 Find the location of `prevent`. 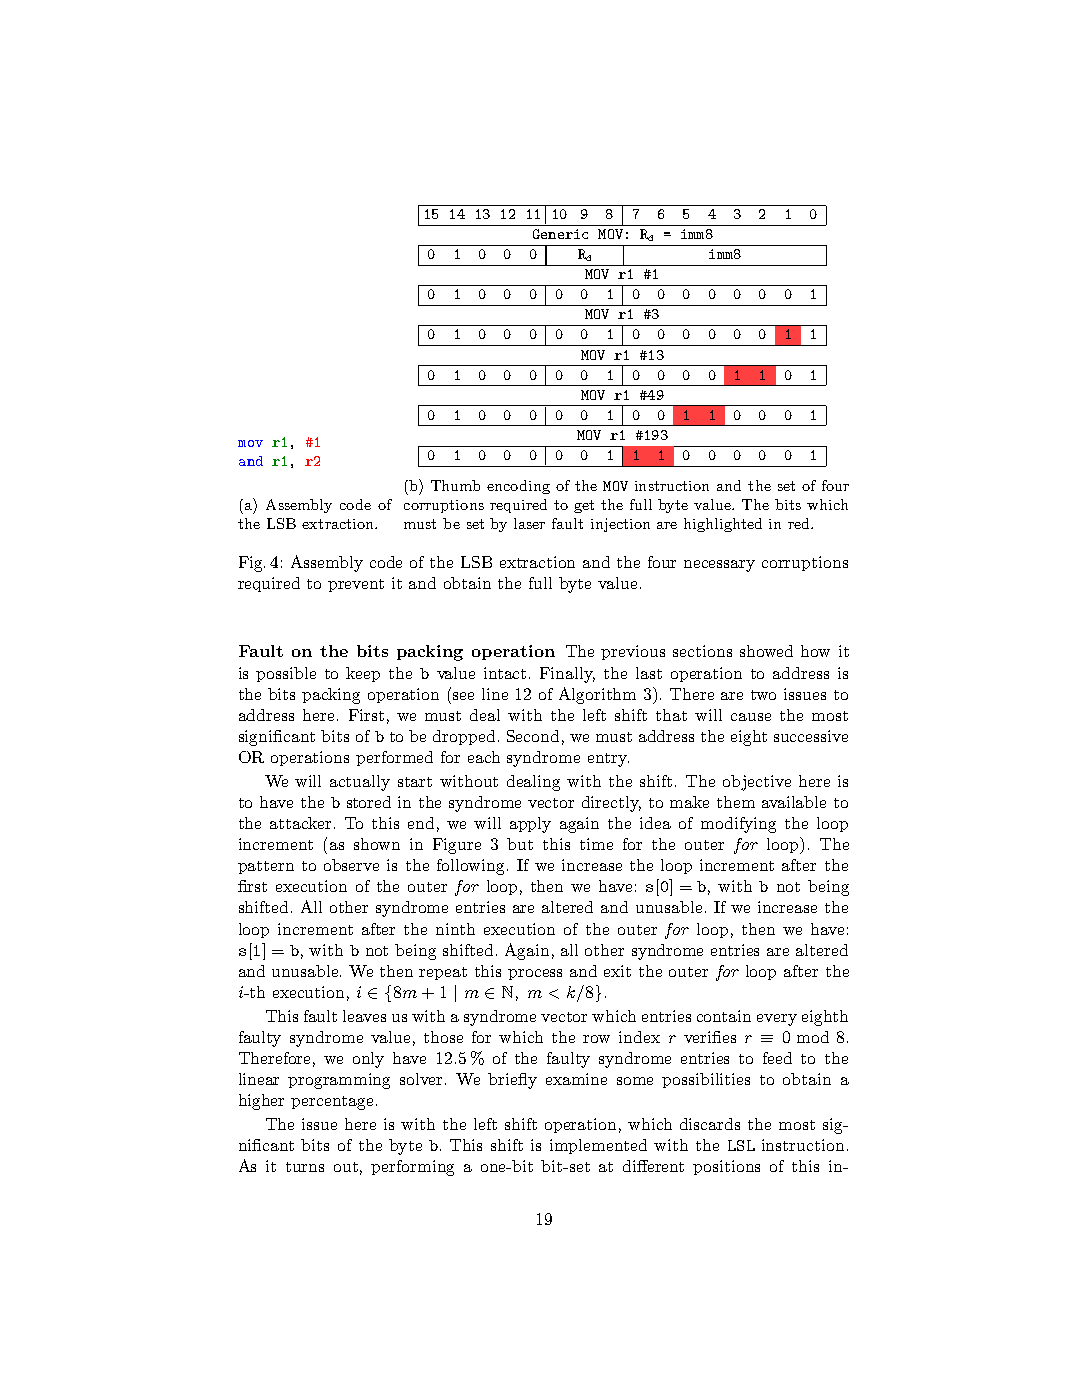

prevent is located at coordinates (356, 585).
